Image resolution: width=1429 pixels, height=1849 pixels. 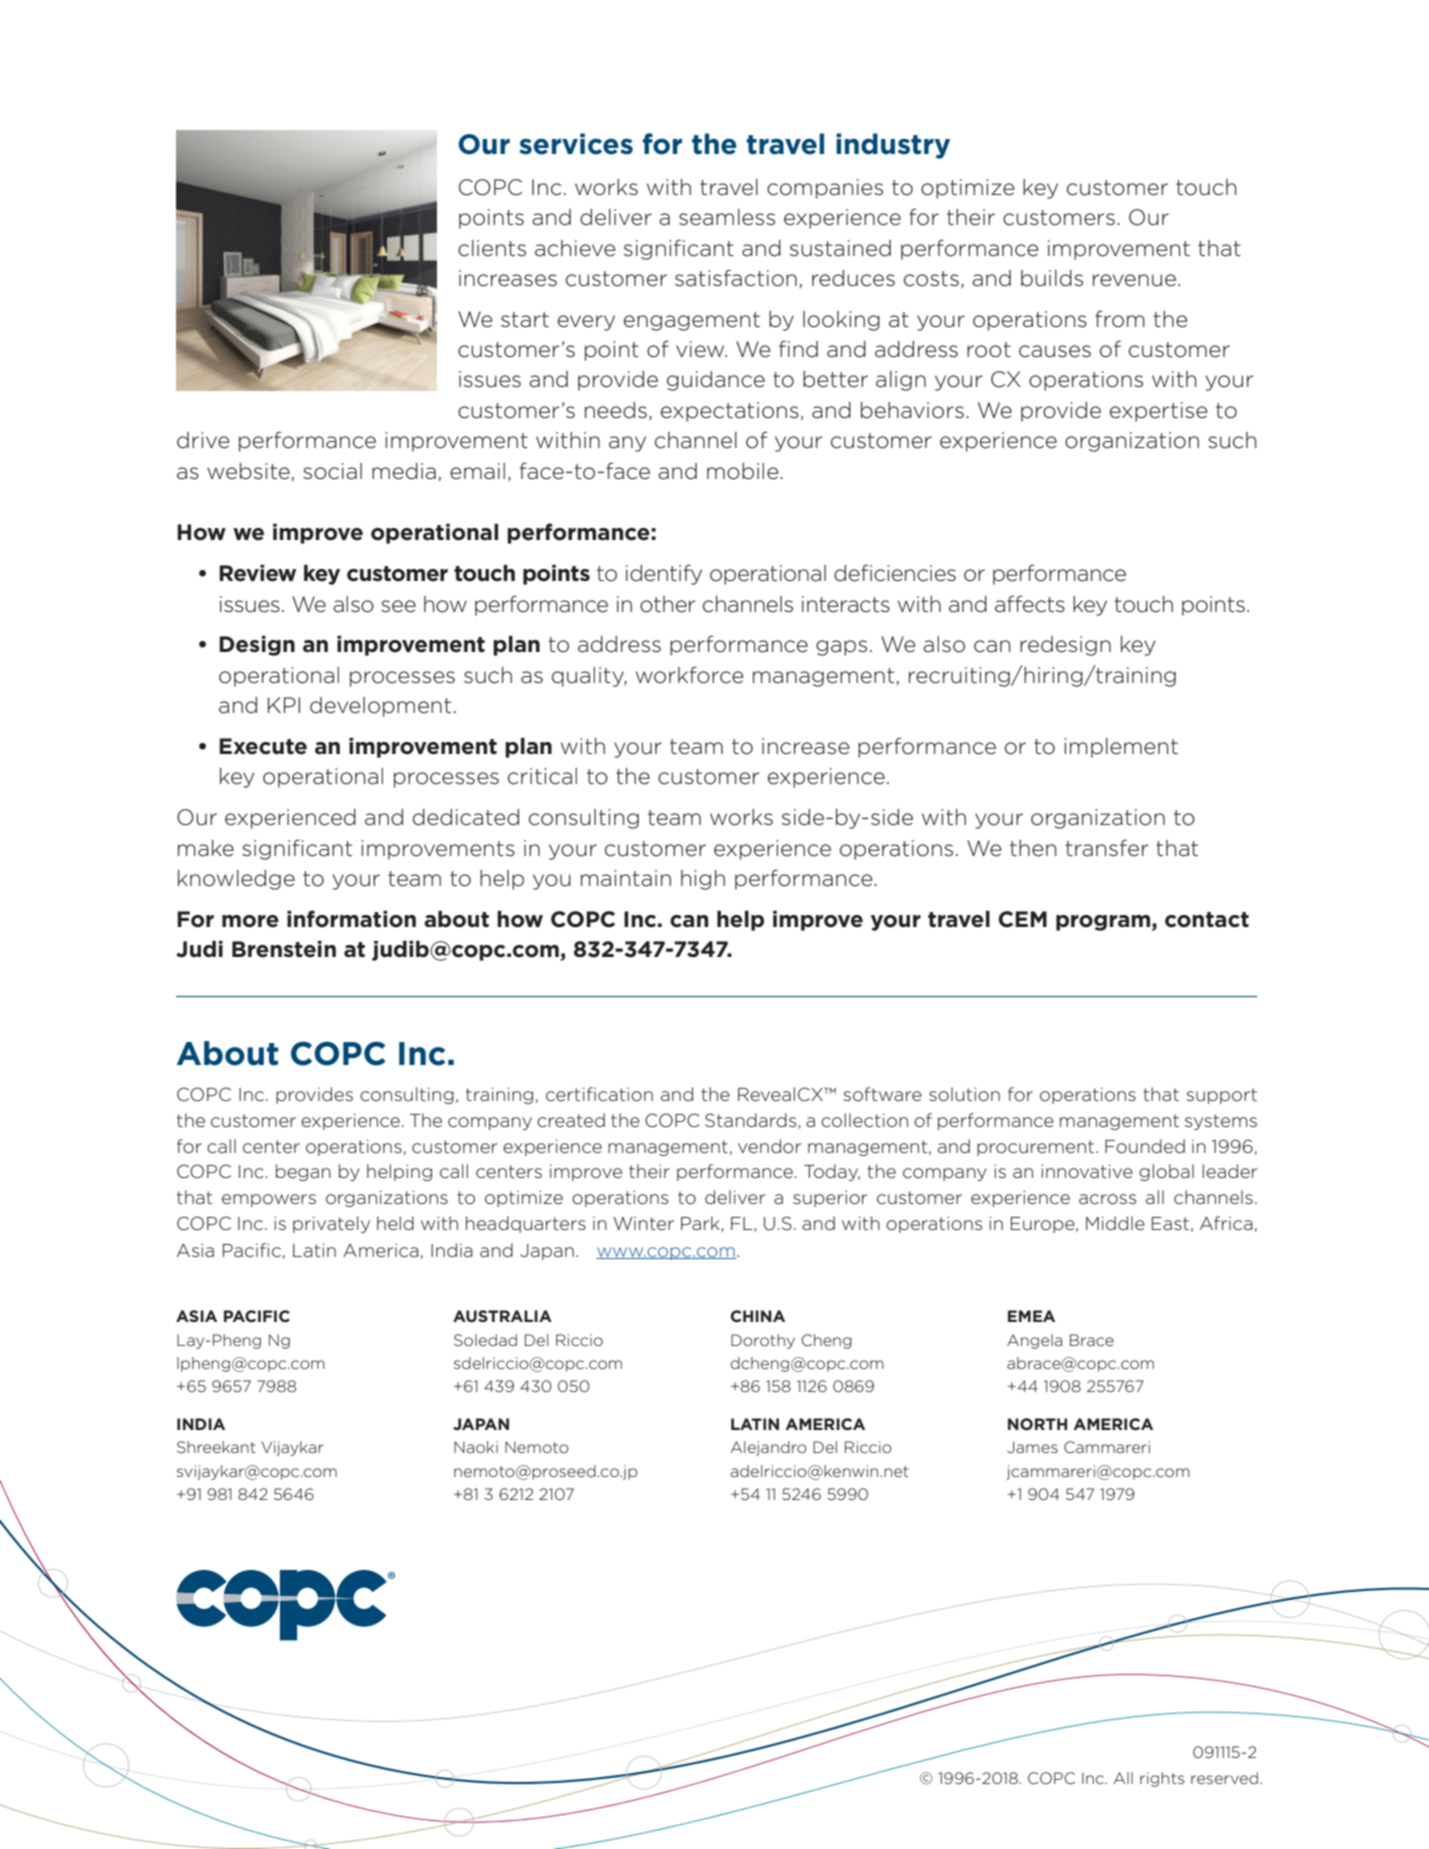 What do you see at coordinates (351, 919) in the document?
I see `information` at bounding box center [351, 919].
